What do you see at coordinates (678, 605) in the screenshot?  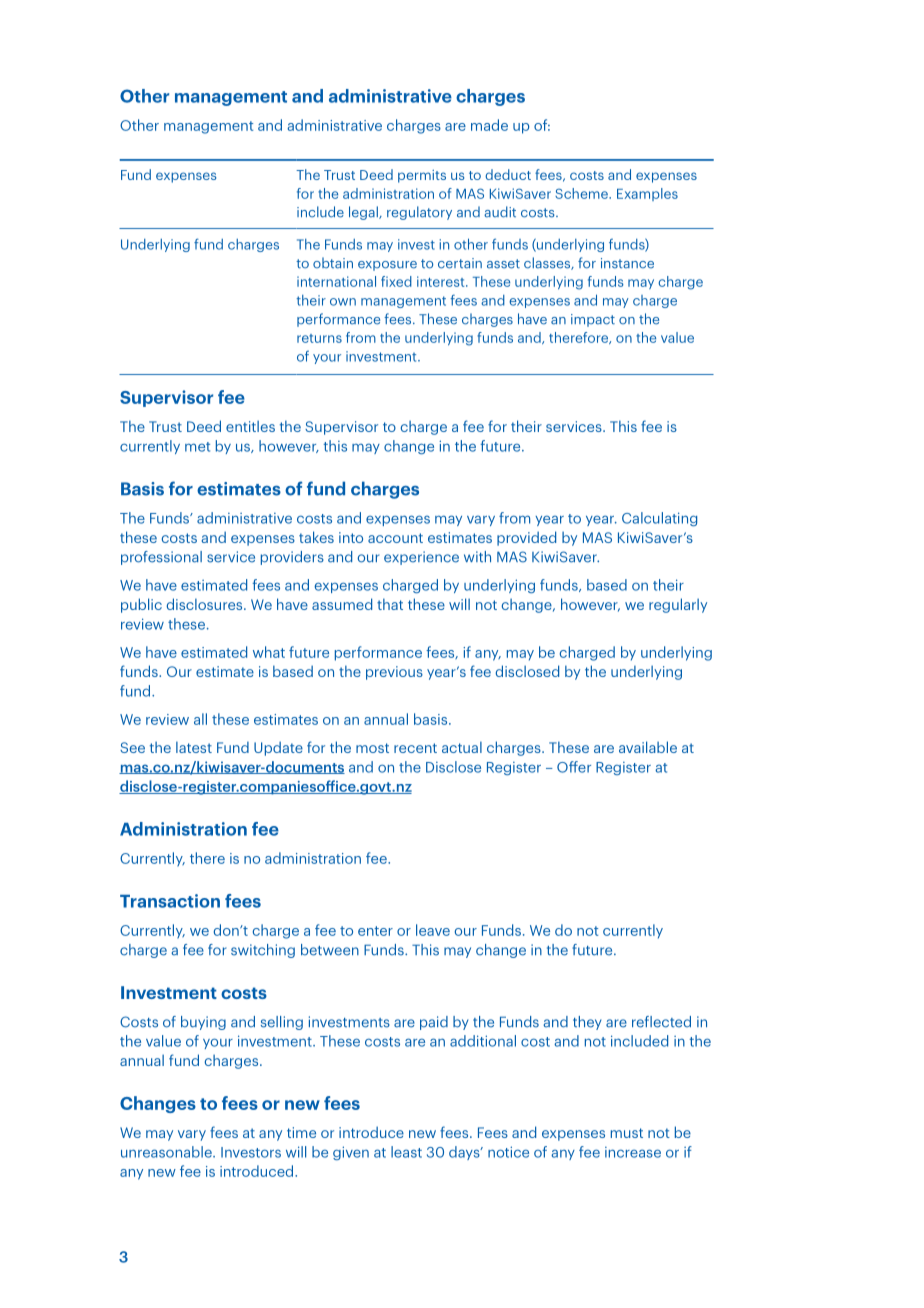 I see `regularly` at bounding box center [678, 605].
